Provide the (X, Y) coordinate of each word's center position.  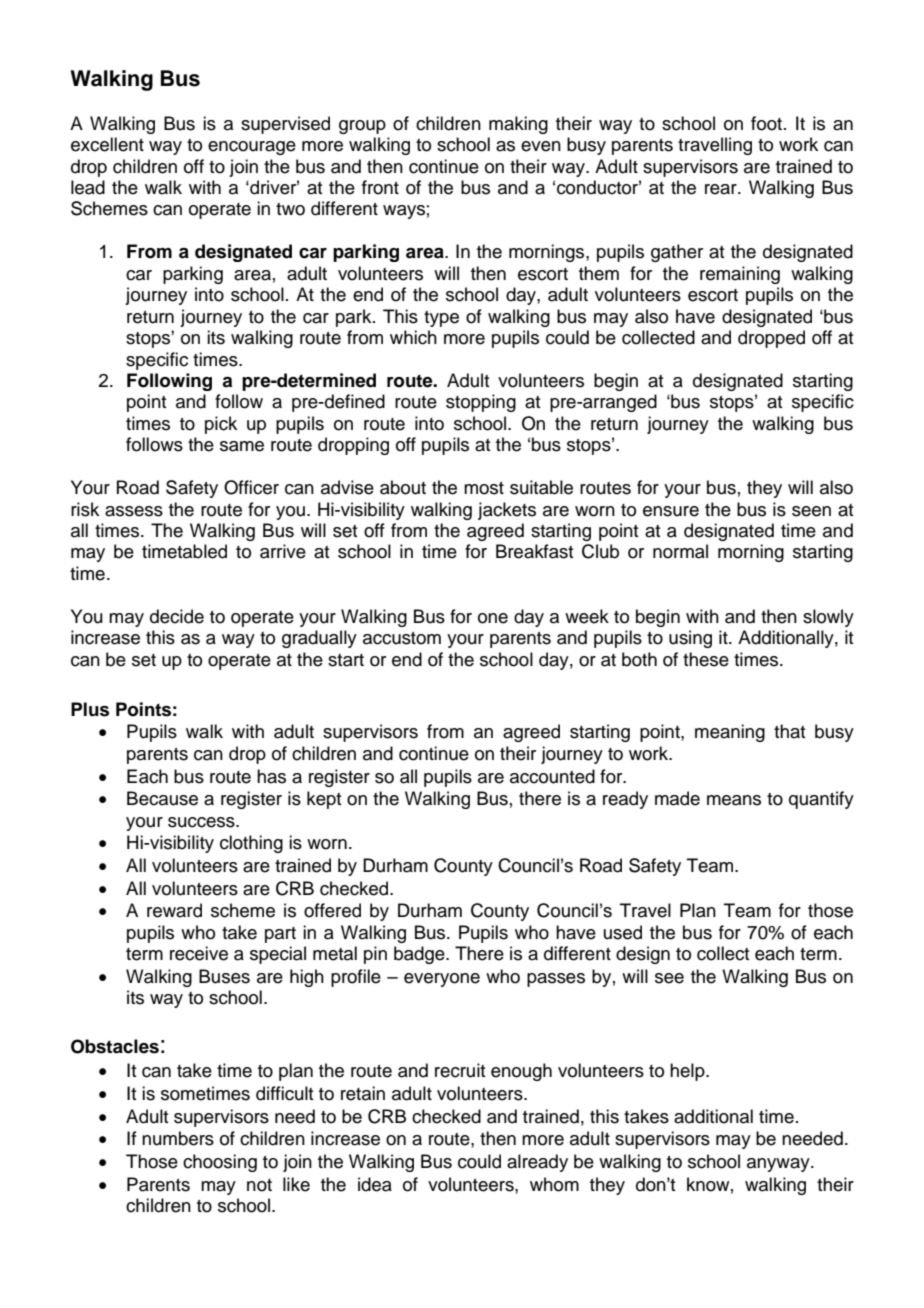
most (484, 488)
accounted (552, 776)
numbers (178, 1138)
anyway (779, 1165)
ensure (671, 511)
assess (134, 511)
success (202, 822)
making (518, 125)
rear (722, 189)
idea (375, 1184)
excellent (107, 144)
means (734, 800)
